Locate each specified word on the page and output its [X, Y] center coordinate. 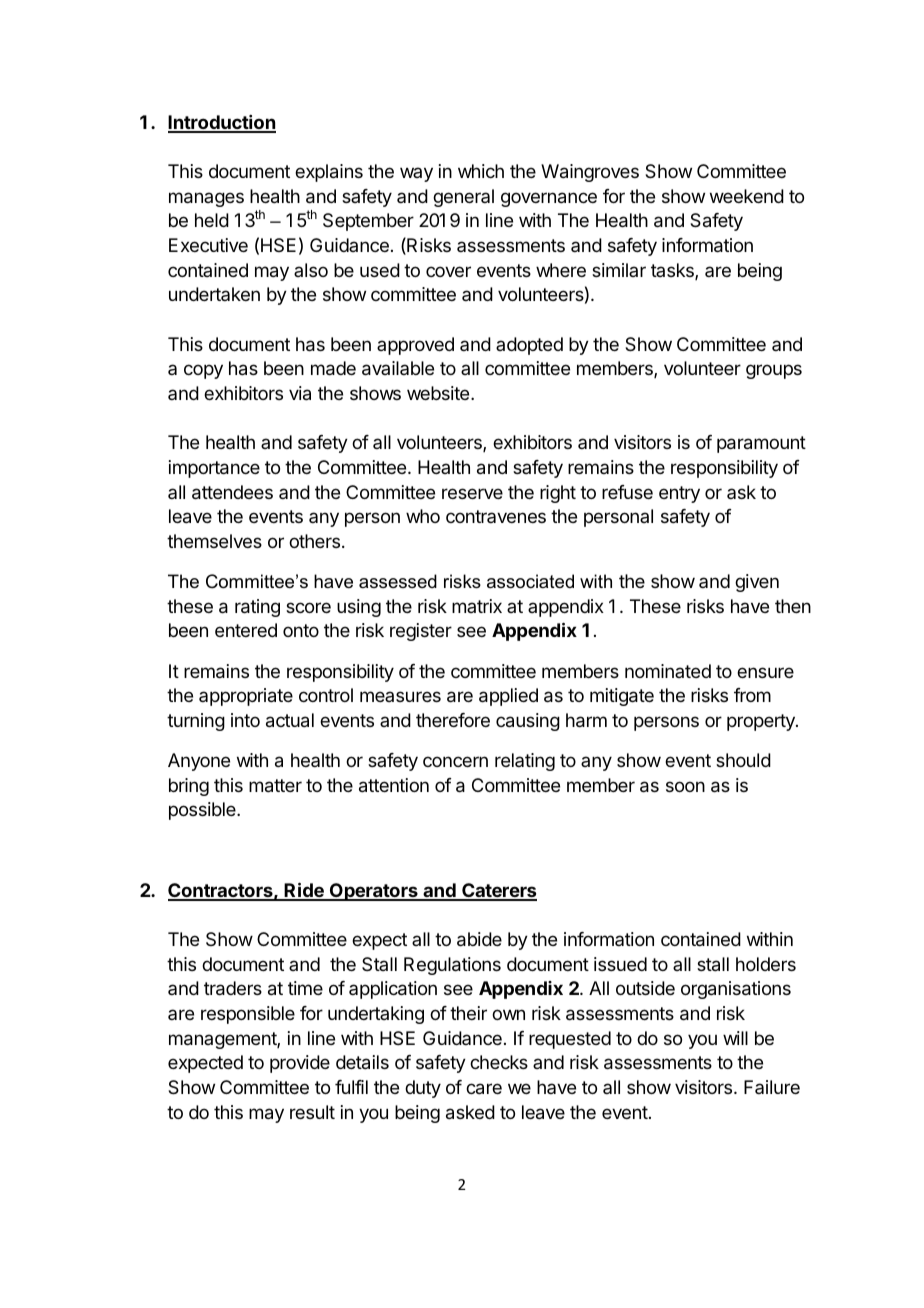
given [757, 583]
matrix [477, 606]
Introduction [222, 123]
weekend [747, 196]
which [481, 171]
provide [300, 1064]
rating [257, 608]
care [484, 1089]
